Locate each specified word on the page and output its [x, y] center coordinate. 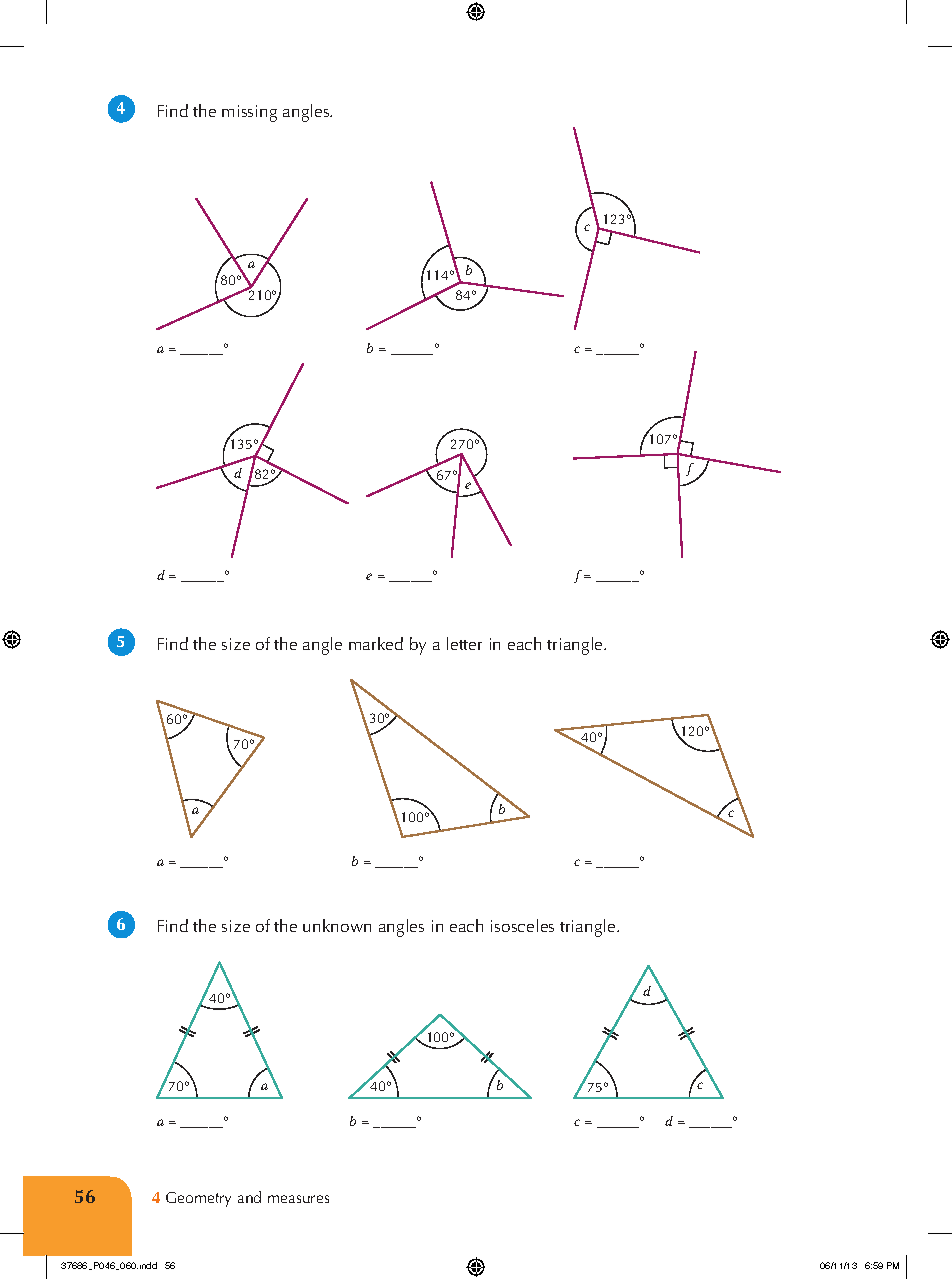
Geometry [198, 1199]
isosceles [522, 925]
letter [464, 643]
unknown [337, 925]
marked [376, 643]
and [249, 1197]
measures [298, 1199]
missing [249, 113]
